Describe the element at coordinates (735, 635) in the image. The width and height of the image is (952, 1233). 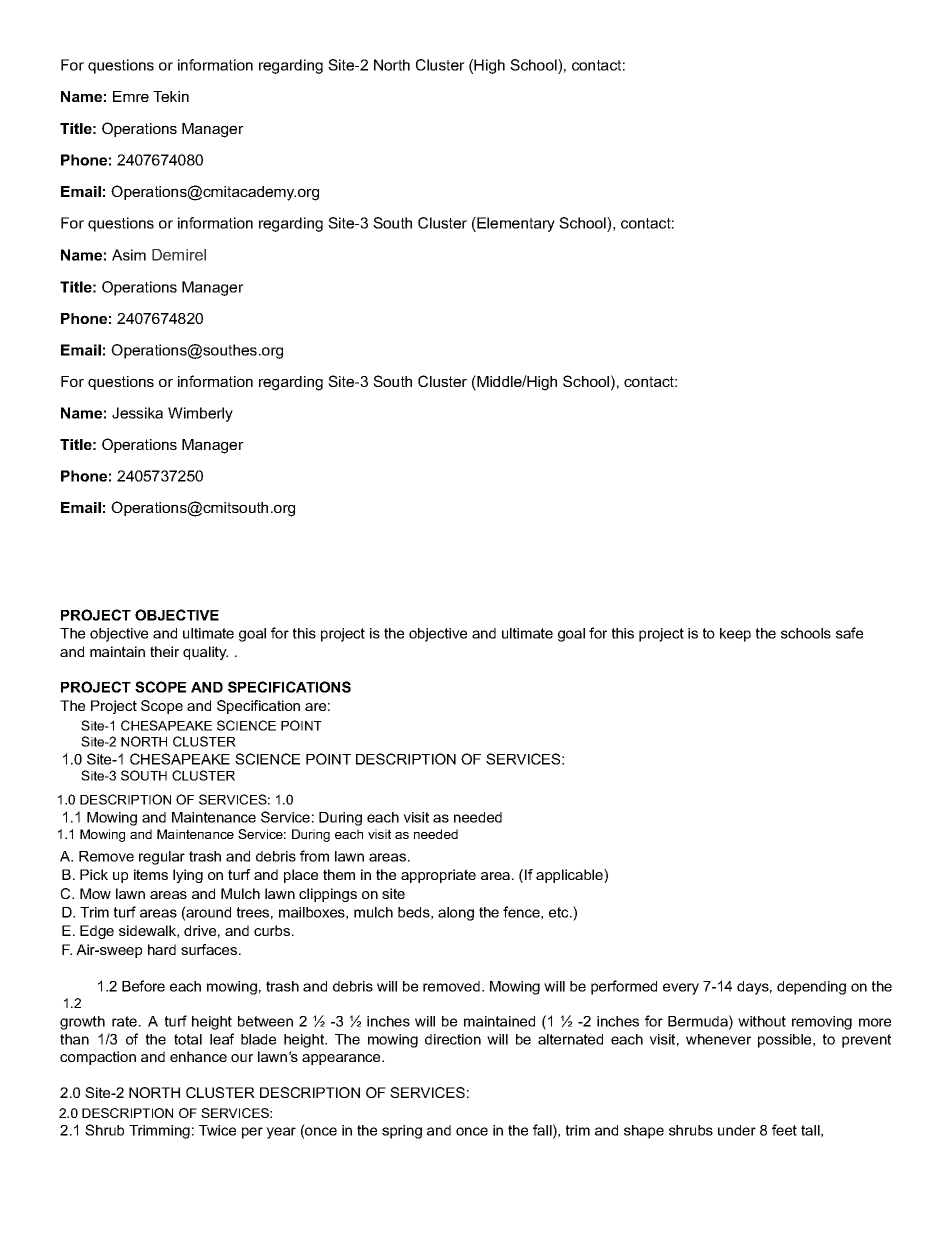
I see `keep` at that location.
